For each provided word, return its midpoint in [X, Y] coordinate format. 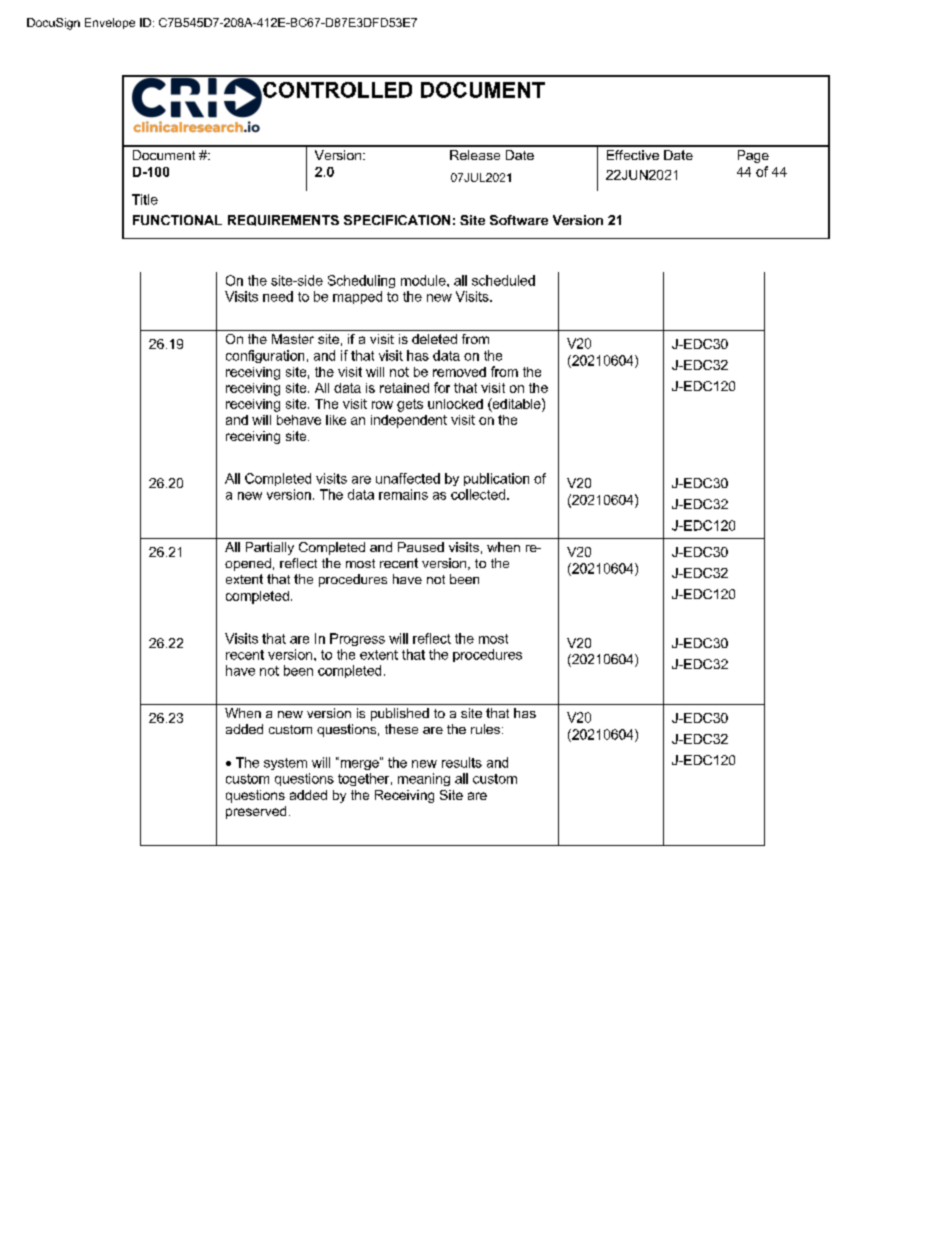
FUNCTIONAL [177, 220]
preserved [256, 812]
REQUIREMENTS [283, 220]
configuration [265, 356]
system [285, 764]
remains [403, 494]
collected [479, 494]
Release [475, 155]
